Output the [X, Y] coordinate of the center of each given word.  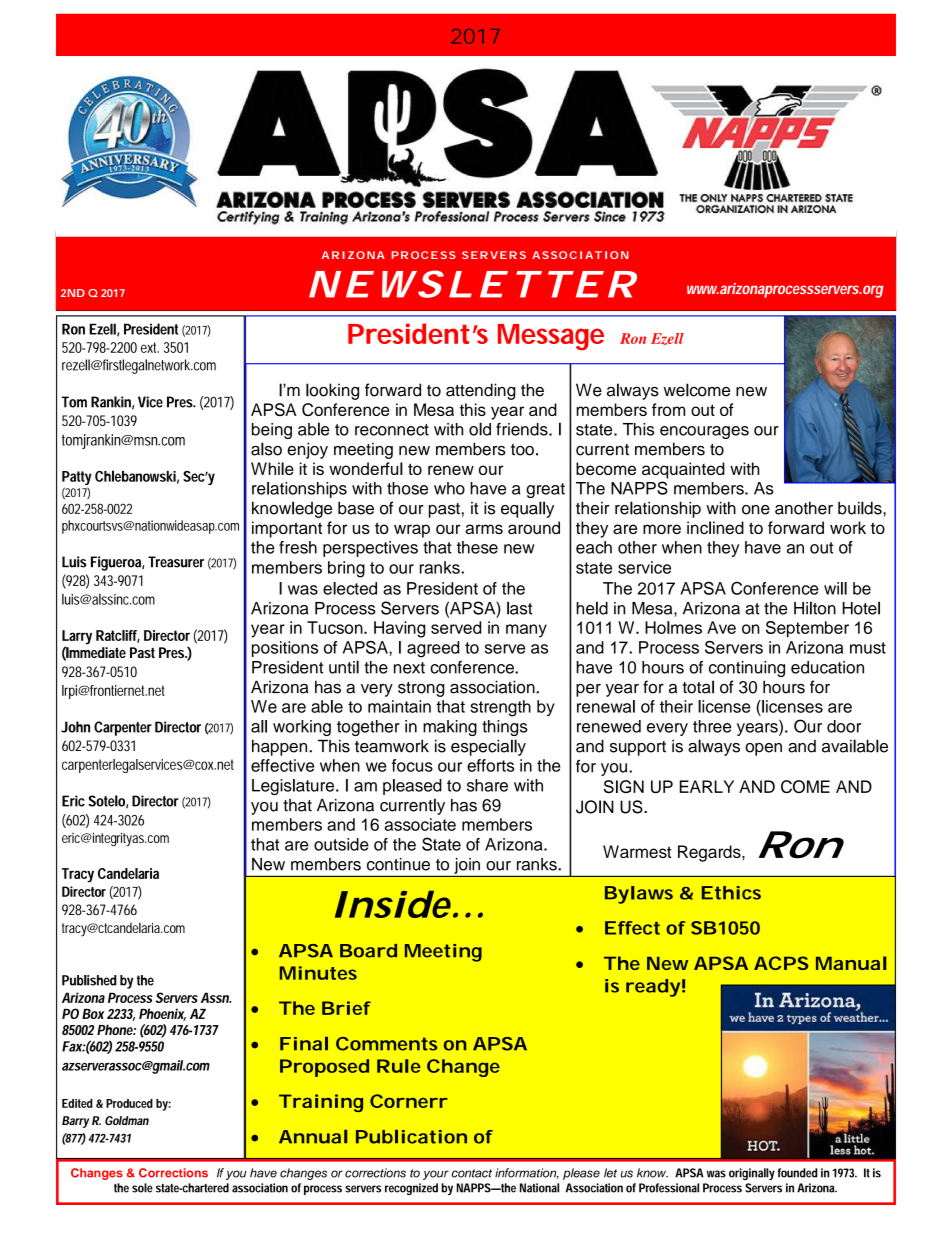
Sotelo [108, 802]
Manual [851, 963]
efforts [490, 765]
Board [368, 951]
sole [142, 1188]
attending [480, 391]
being [272, 431]
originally [752, 1174]
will [835, 588]
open [763, 749]
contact [472, 1173]
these [477, 547]
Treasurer [176, 562]
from [668, 409]
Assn [216, 997]
